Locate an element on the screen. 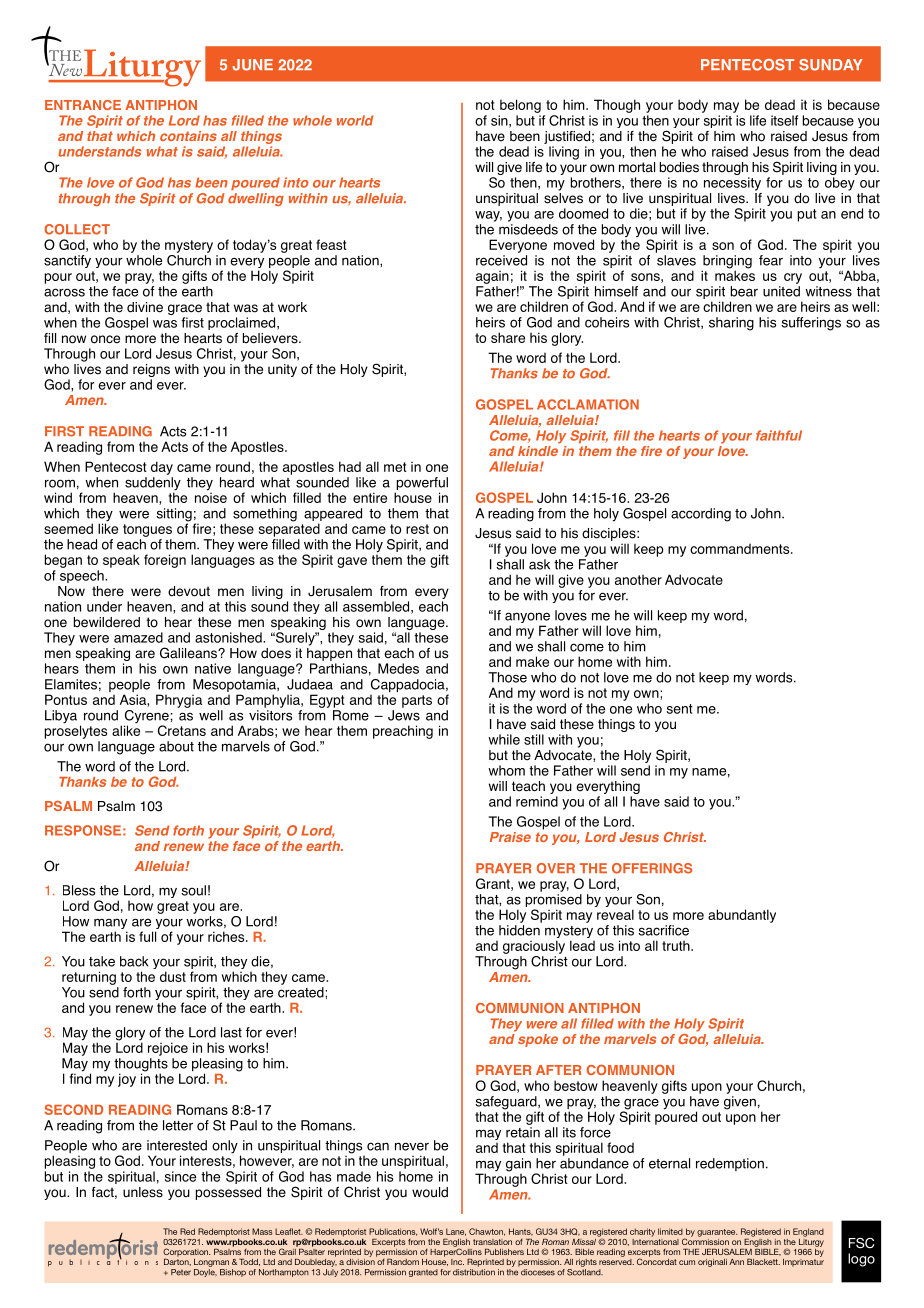 The width and height of the screenshot is (924, 1308). belong is located at coordinates (520, 106).
